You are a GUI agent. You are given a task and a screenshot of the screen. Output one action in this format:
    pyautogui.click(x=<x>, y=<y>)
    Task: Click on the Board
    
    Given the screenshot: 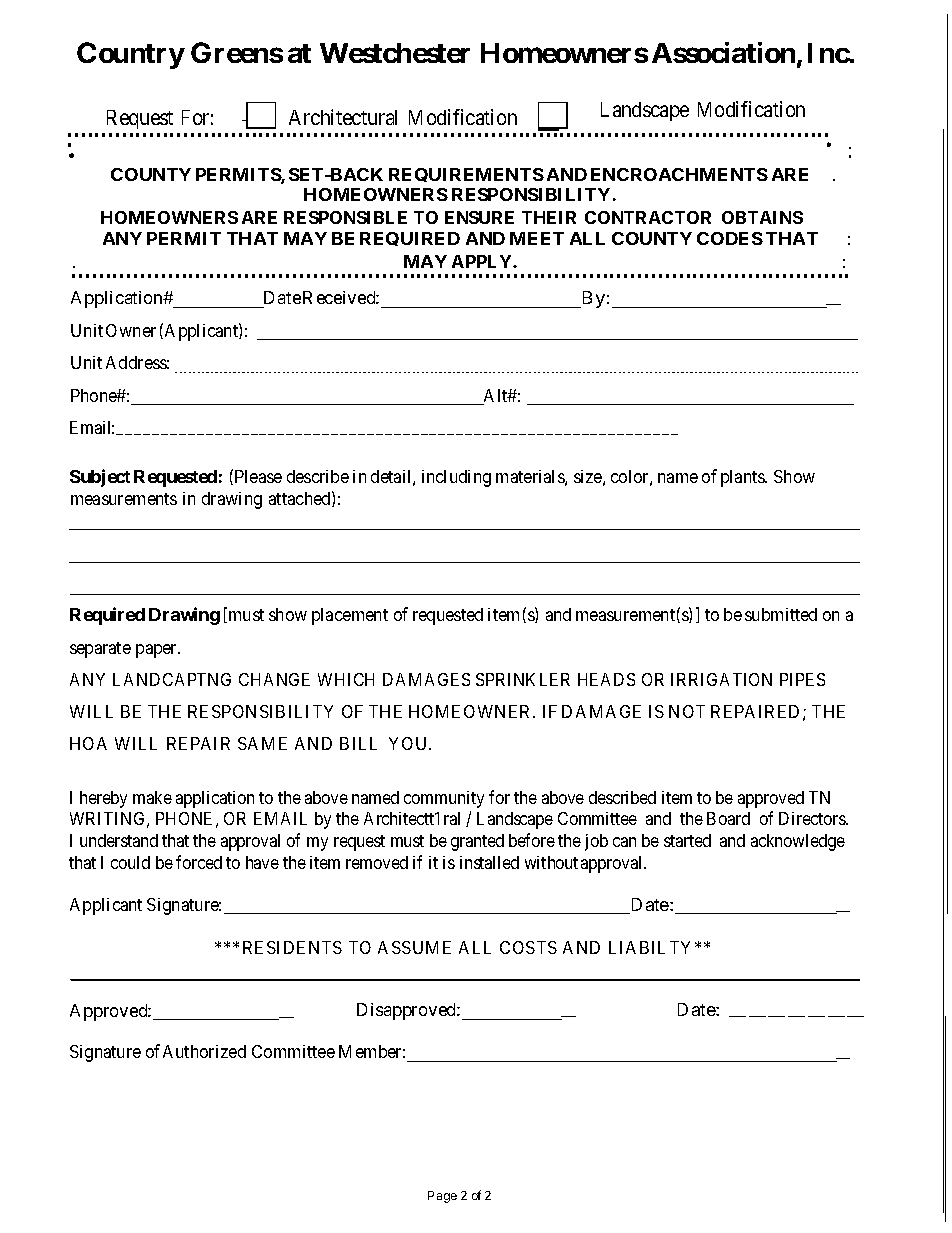 What is the action you would take?
    pyautogui.click(x=728, y=818)
